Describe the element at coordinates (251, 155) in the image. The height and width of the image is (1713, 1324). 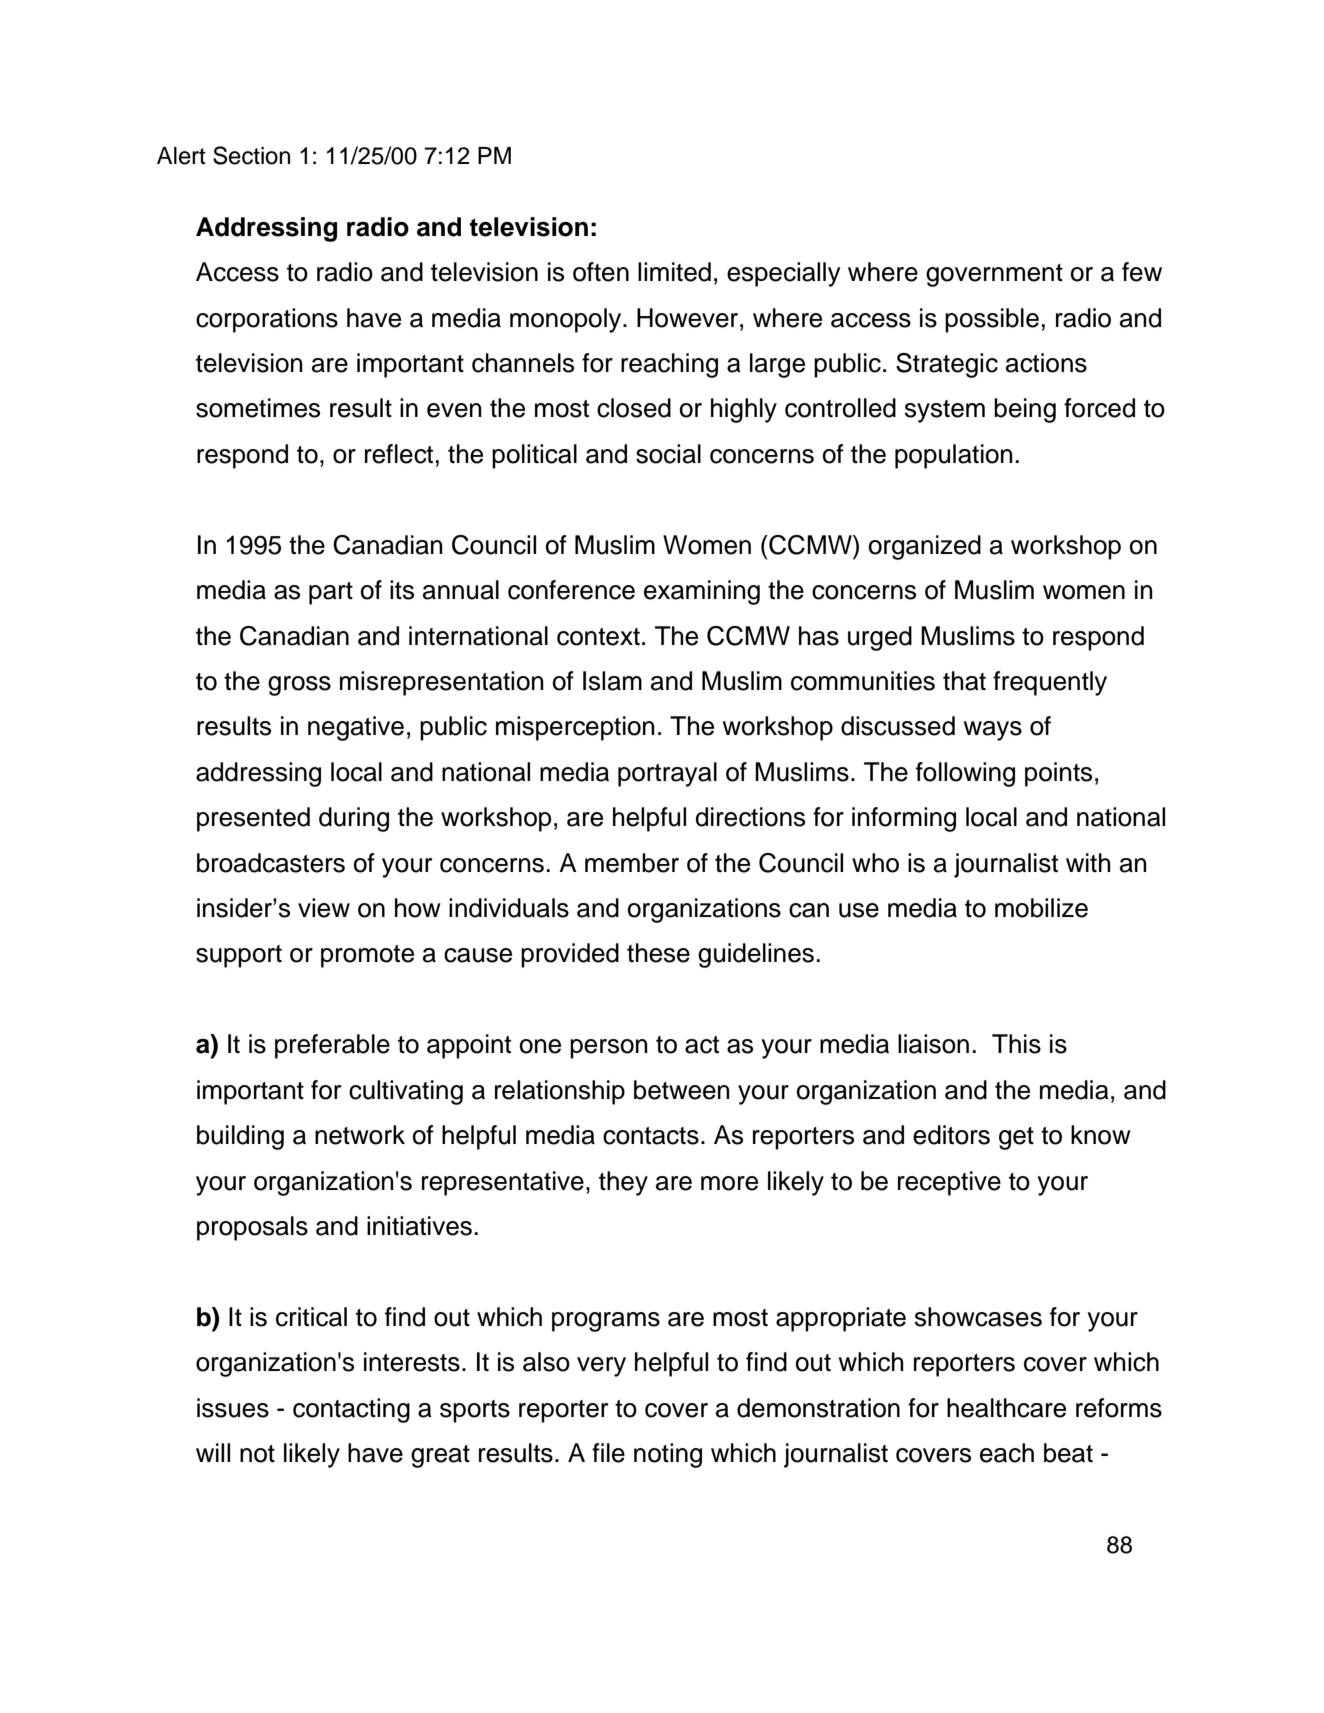
I see `Section` at that location.
